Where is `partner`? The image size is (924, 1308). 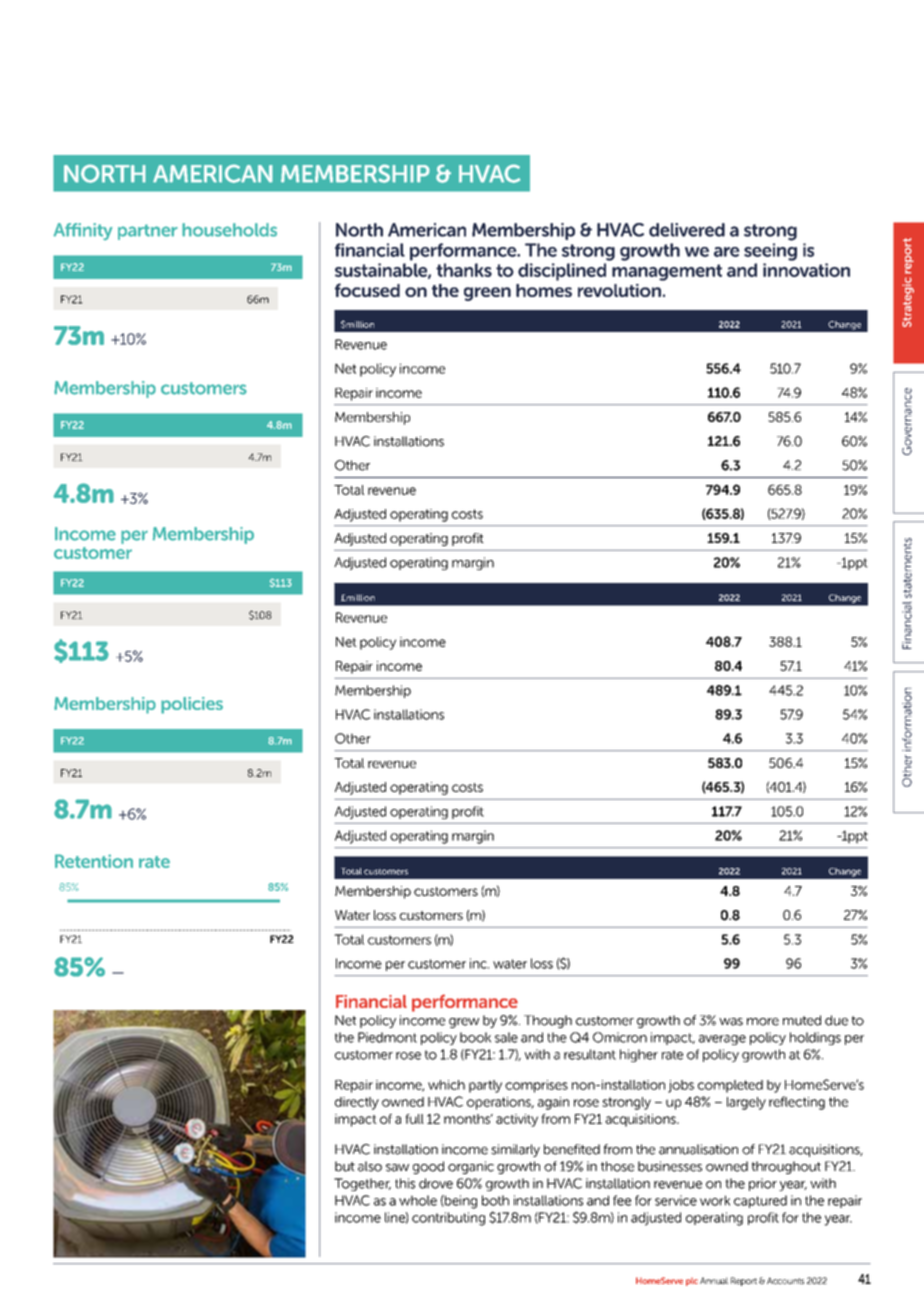 partner is located at coordinates (148, 232).
